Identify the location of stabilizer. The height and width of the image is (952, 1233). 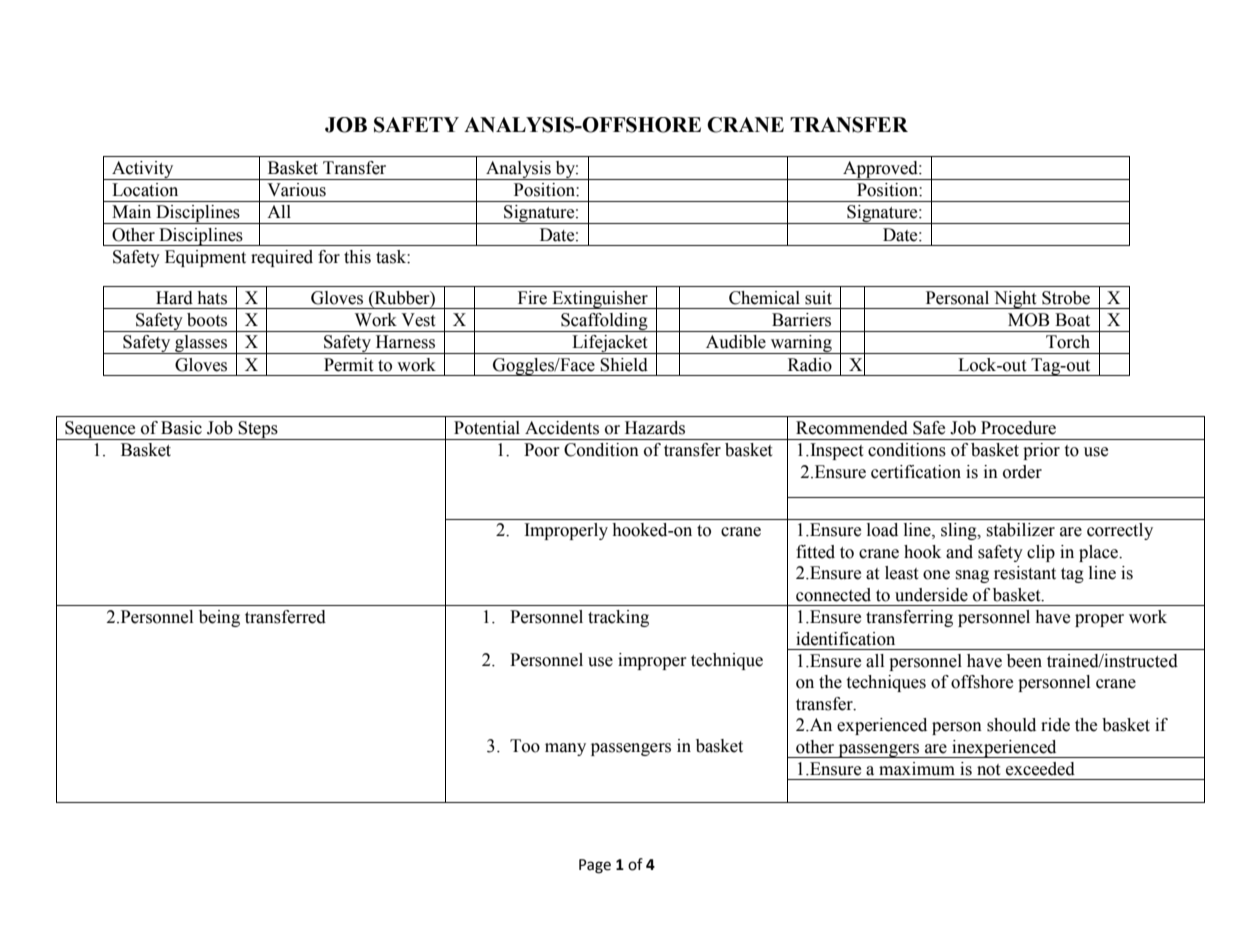
(1020, 530).
